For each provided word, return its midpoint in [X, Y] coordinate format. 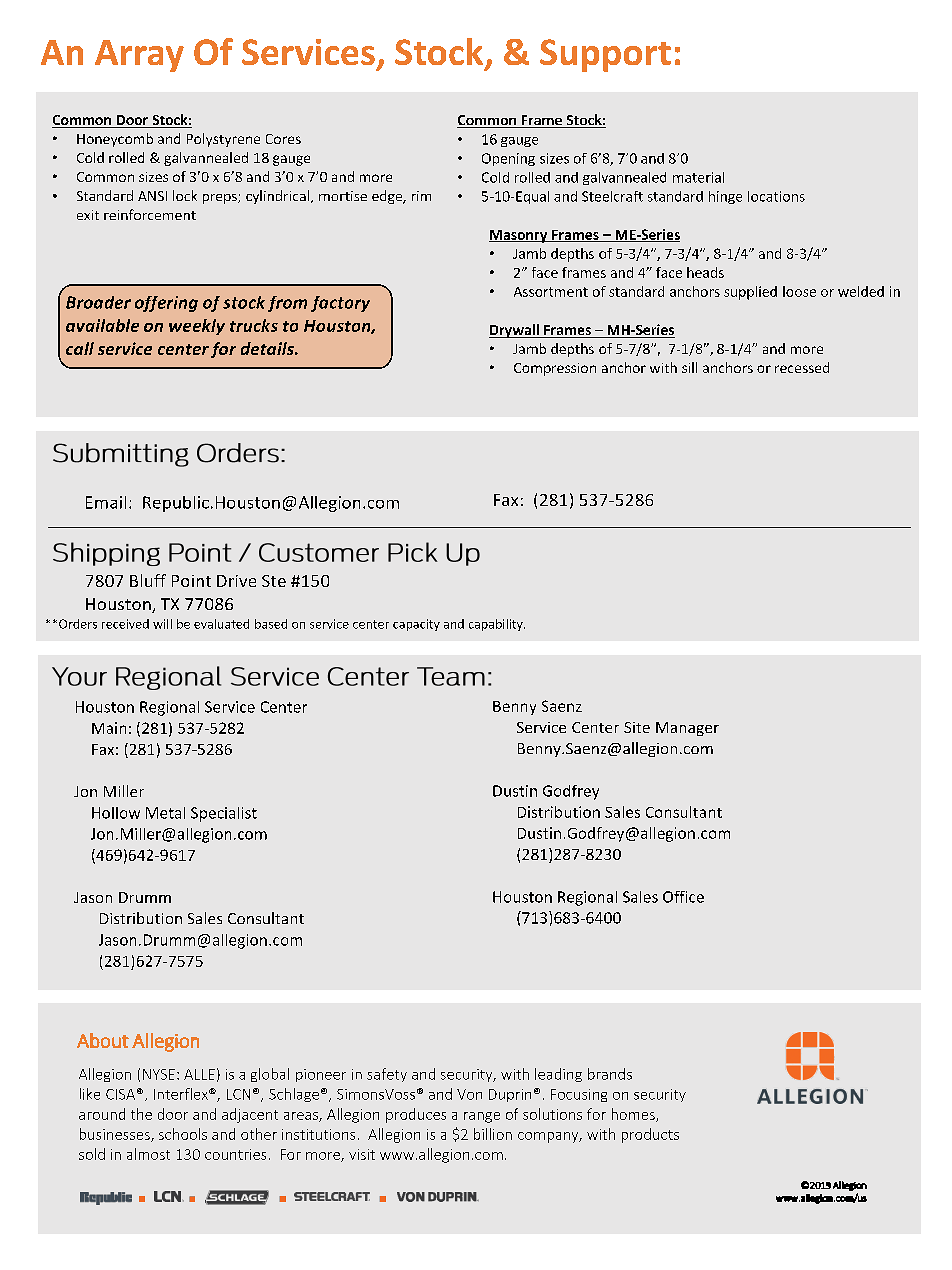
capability [497, 625]
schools [183, 1134]
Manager [687, 729]
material [698, 177]
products [650, 1135]
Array [139, 56]
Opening [508, 159]
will [162, 624]
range [482, 1117]
